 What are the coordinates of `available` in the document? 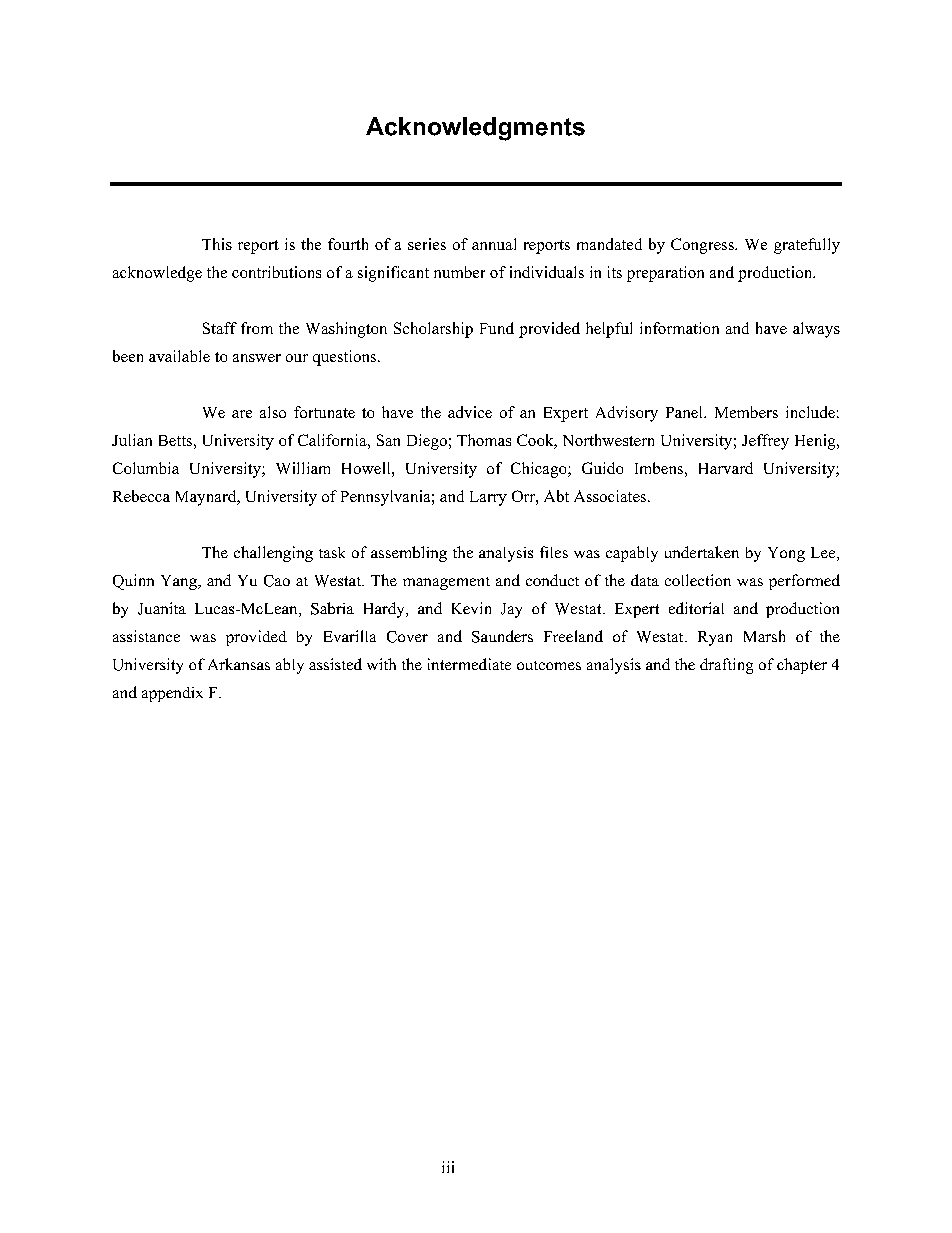 It's located at (179, 356).
